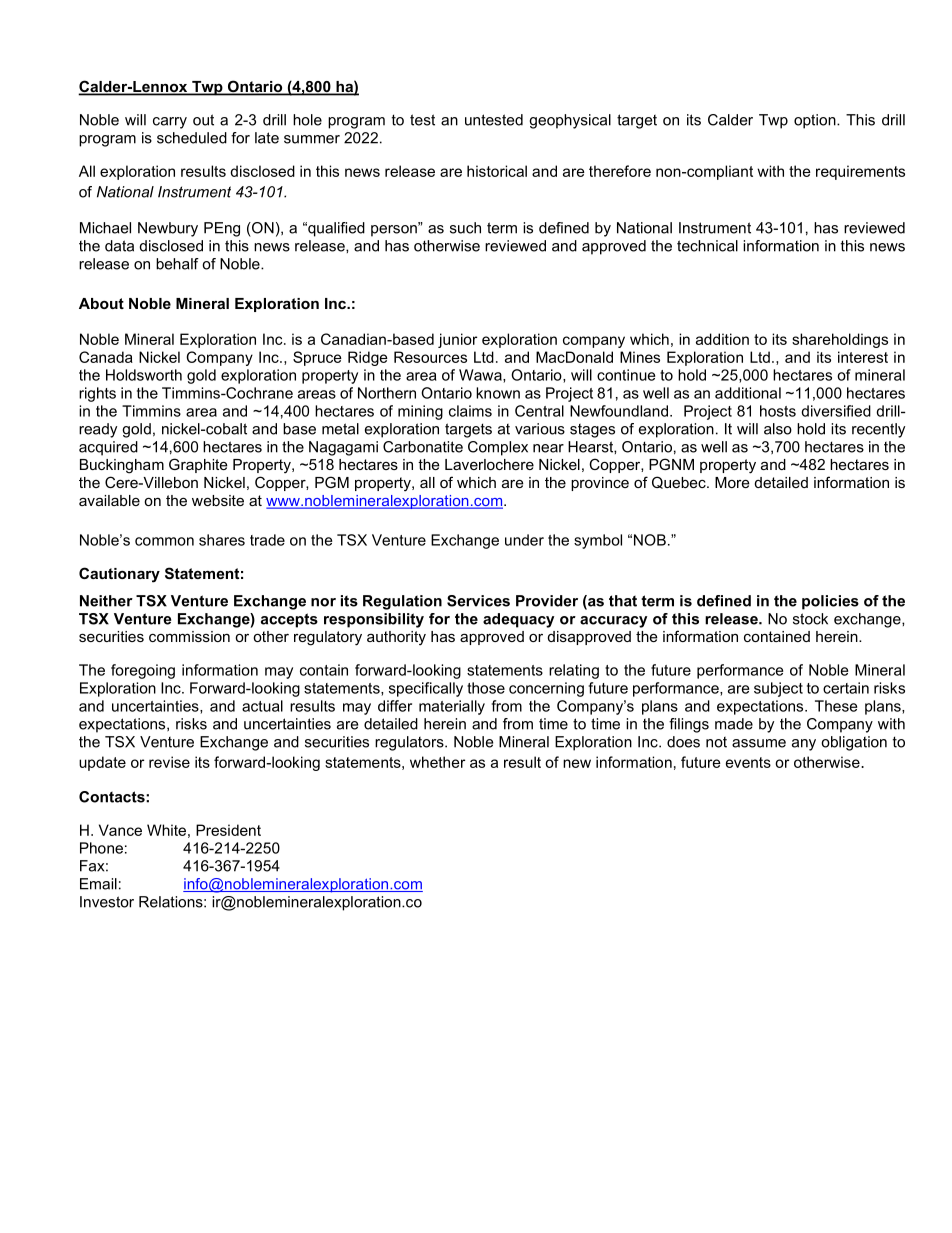  I want to click on scheduled, so click(192, 138).
